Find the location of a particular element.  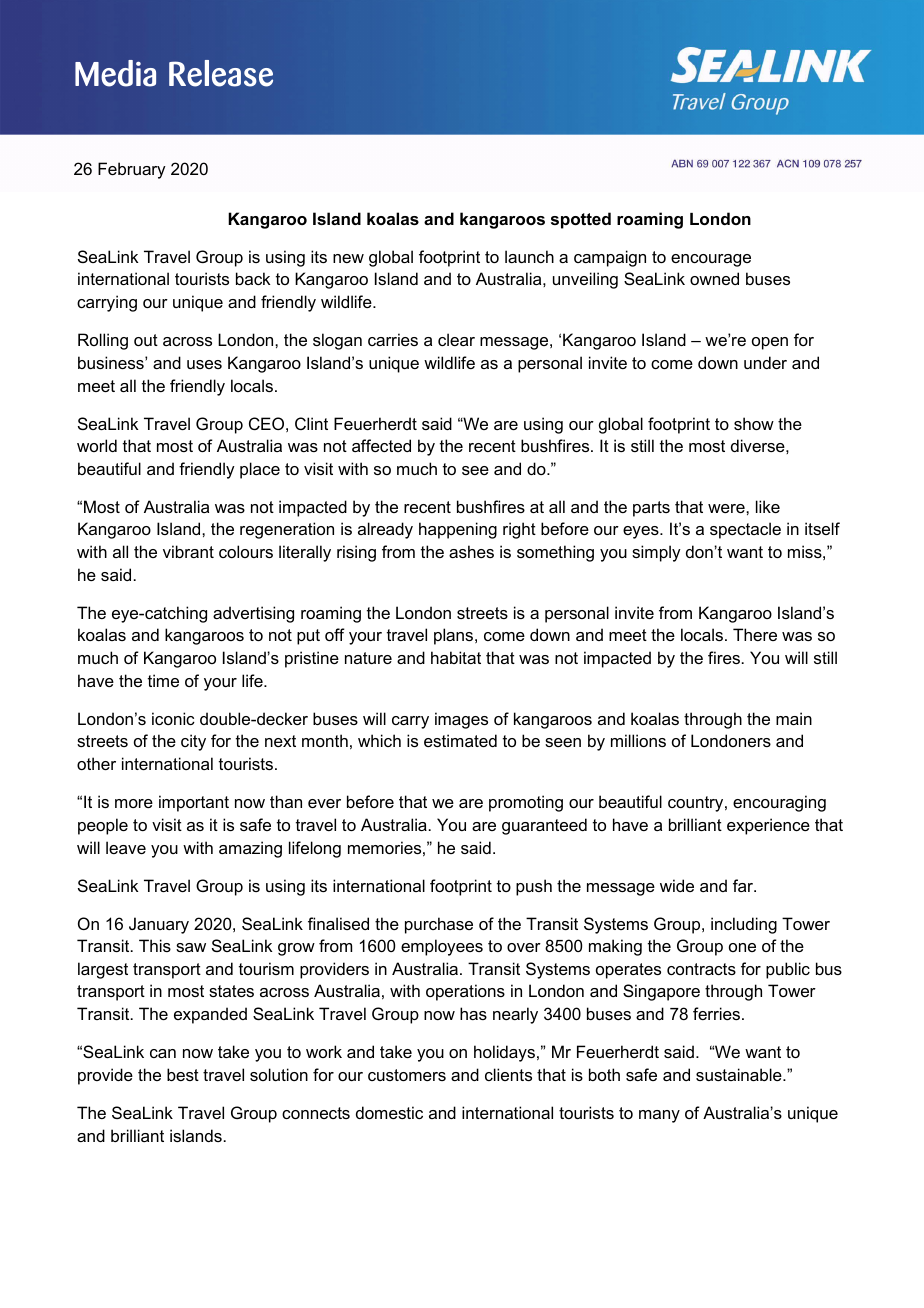

under is located at coordinates (765, 362).
